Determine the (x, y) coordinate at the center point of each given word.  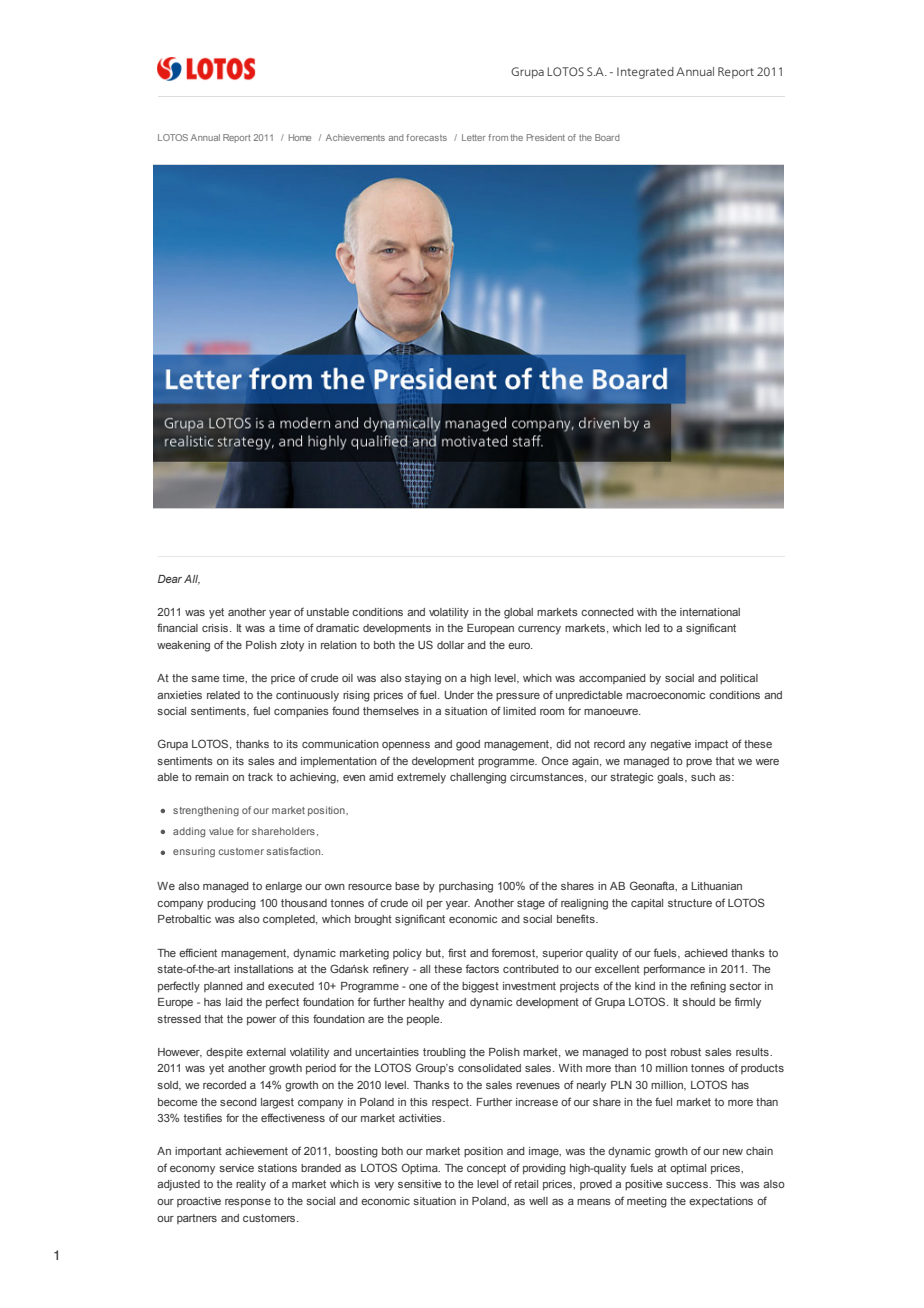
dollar (450, 645)
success (688, 1185)
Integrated (645, 73)
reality (251, 1185)
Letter (474, 137)
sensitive (420, 1184)
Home (300, 137)
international (710, 612)
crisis (216, 628)
